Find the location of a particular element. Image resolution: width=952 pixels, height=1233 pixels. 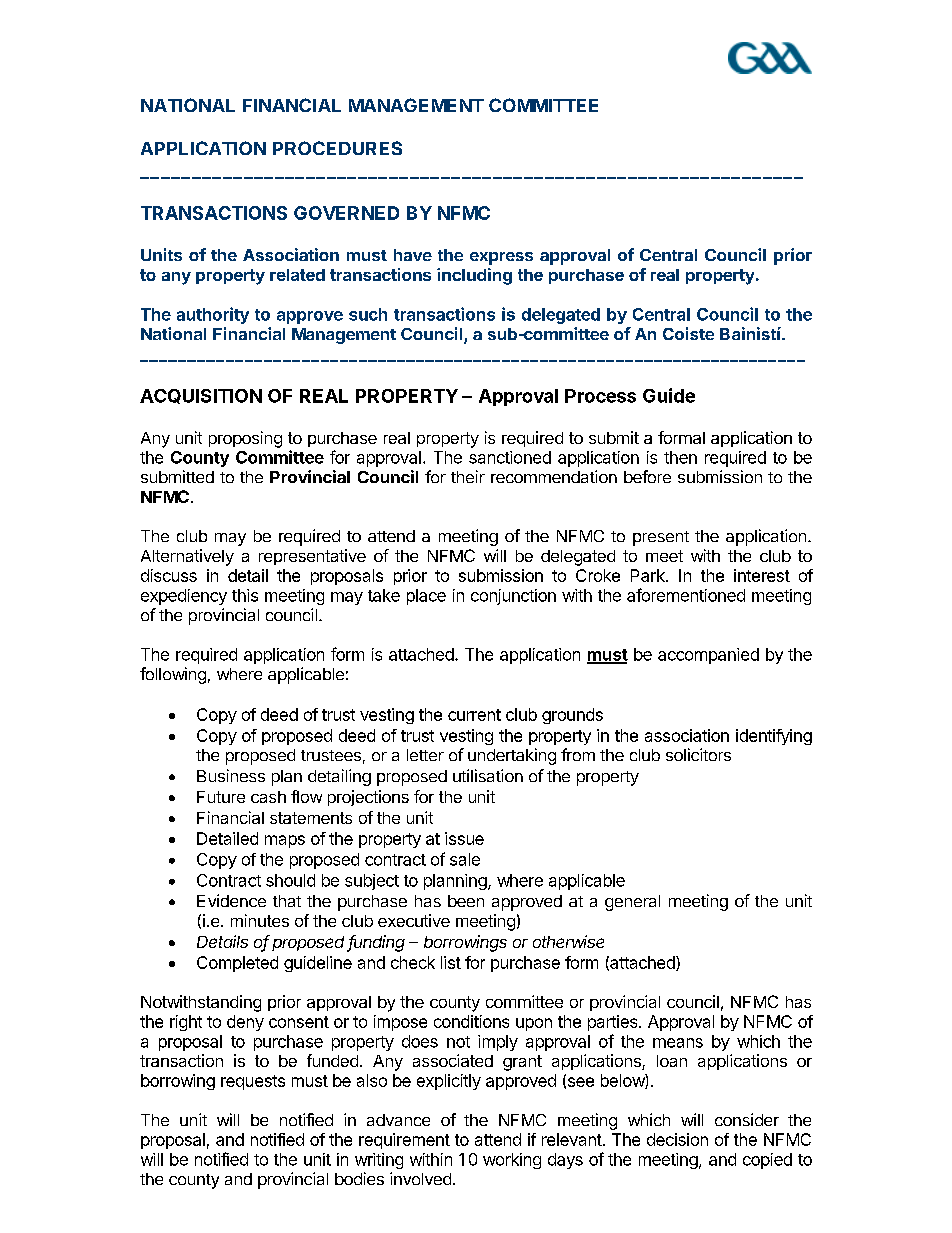

PROCEDURES is located at coordinates (337, 148).
